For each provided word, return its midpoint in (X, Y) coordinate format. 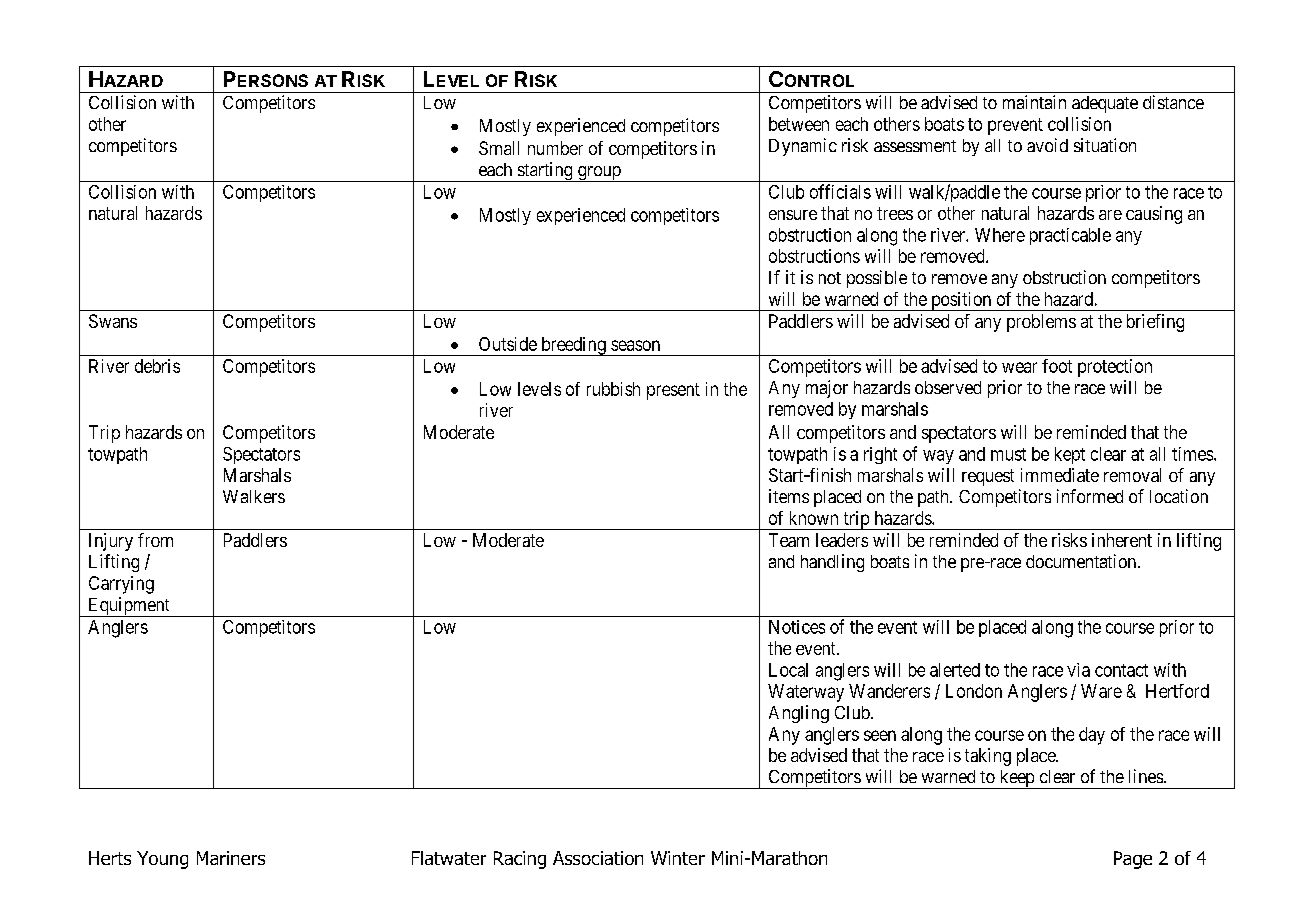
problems (1041, 323)
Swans (113, 321)
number (555, 148)
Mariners (231, 858)
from (155, 540)
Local (788, 670)
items (789, 496)
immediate (1060, 475)
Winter (678, 858)
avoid (1047, 145)
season (635, 345)
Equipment (129, 607)
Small (499, 148)
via (1078, 670)
